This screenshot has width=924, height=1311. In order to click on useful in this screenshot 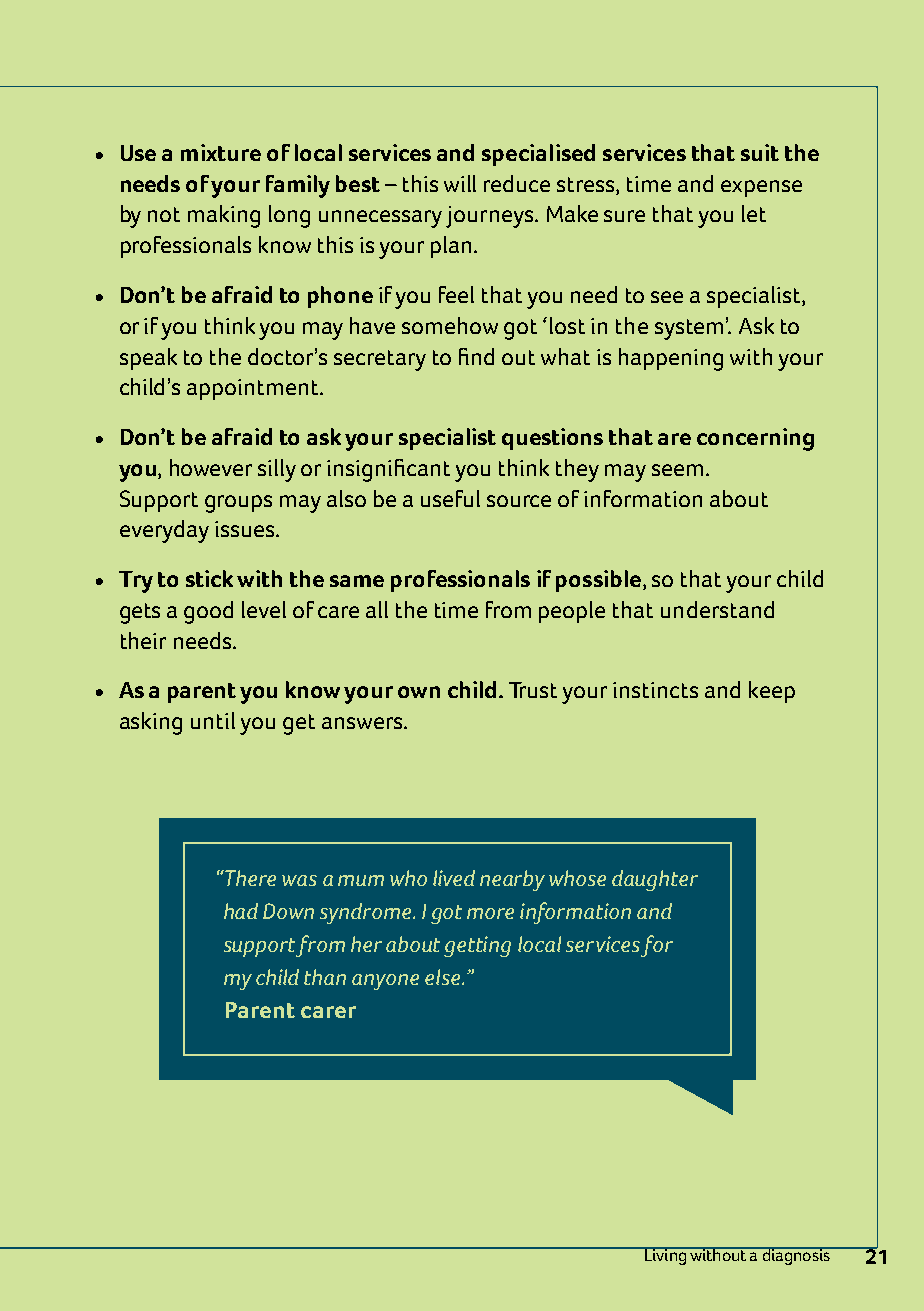, I will do `click(450, 498)`.
